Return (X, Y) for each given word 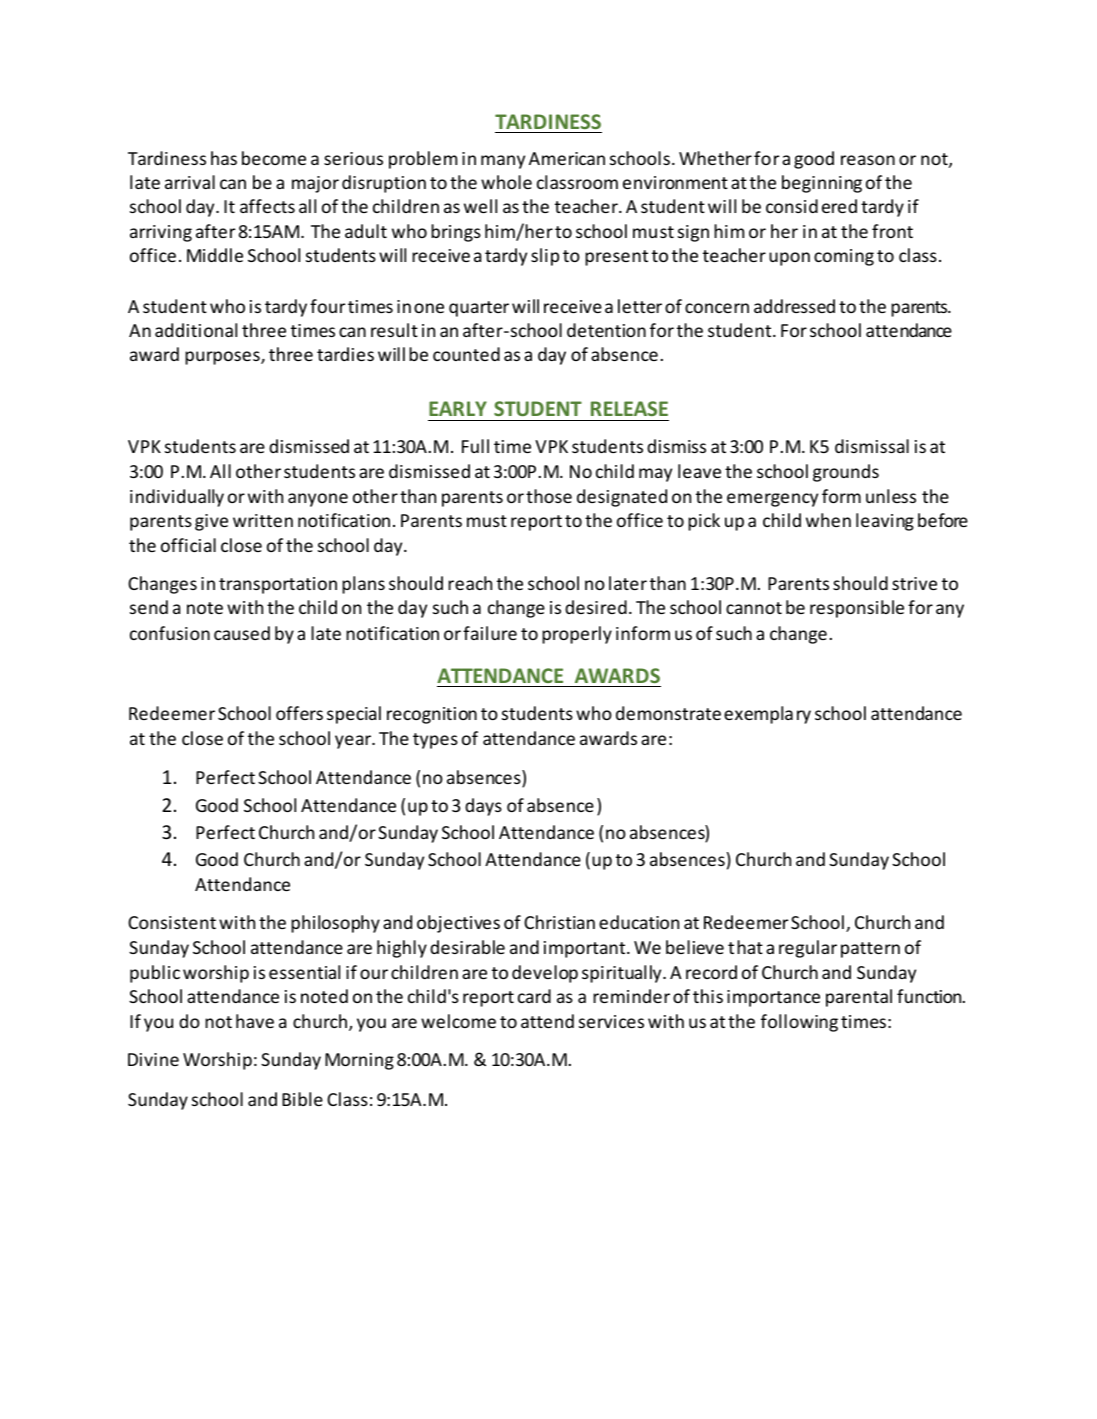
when (828, 520)
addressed (794, 306)
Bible (302, 1099)
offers (299, 713)
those (549, 496)
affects (267, 206)
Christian (559, 922)
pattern (870, 950)
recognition (432, 715)
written (263, 520)
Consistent (172, 922)
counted (466, 354)
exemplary (767, 715)
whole (506, 182)
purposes (223, 358)
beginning (822, 184)
